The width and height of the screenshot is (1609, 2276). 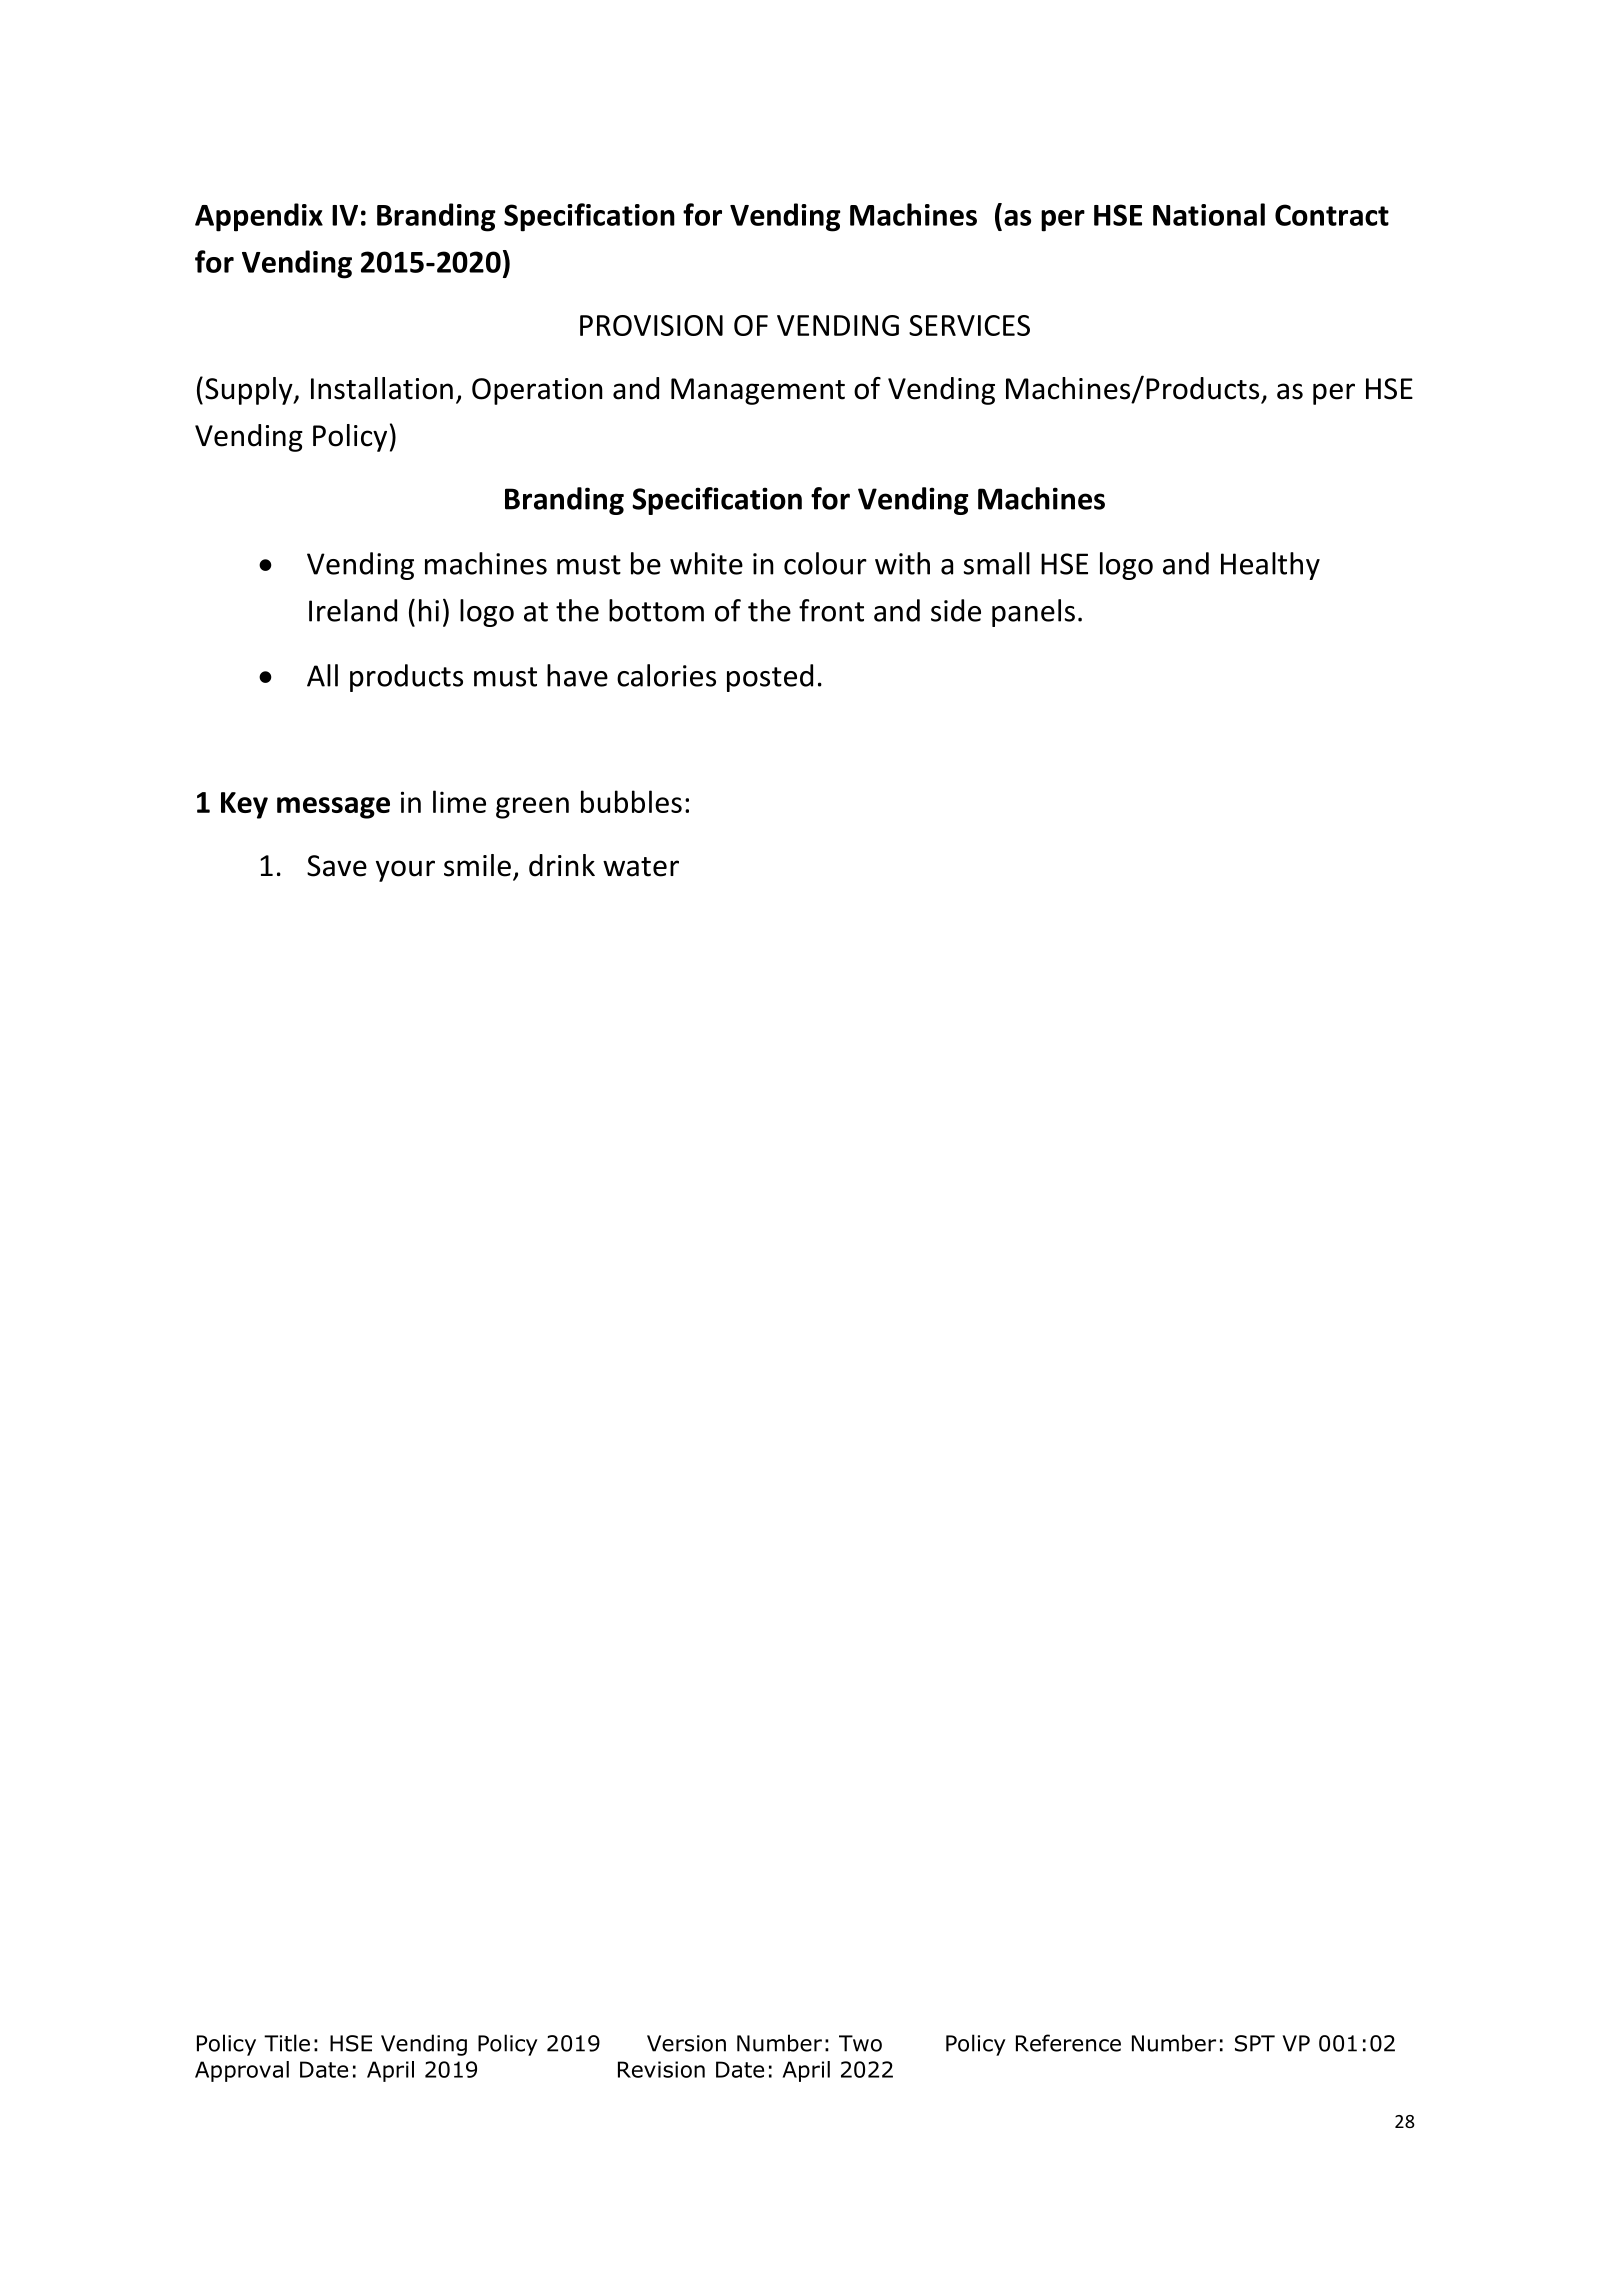 What do you see at coordinates (758, 391) in the screenshot?
I see `Management` at bounding box center [758, 391].
